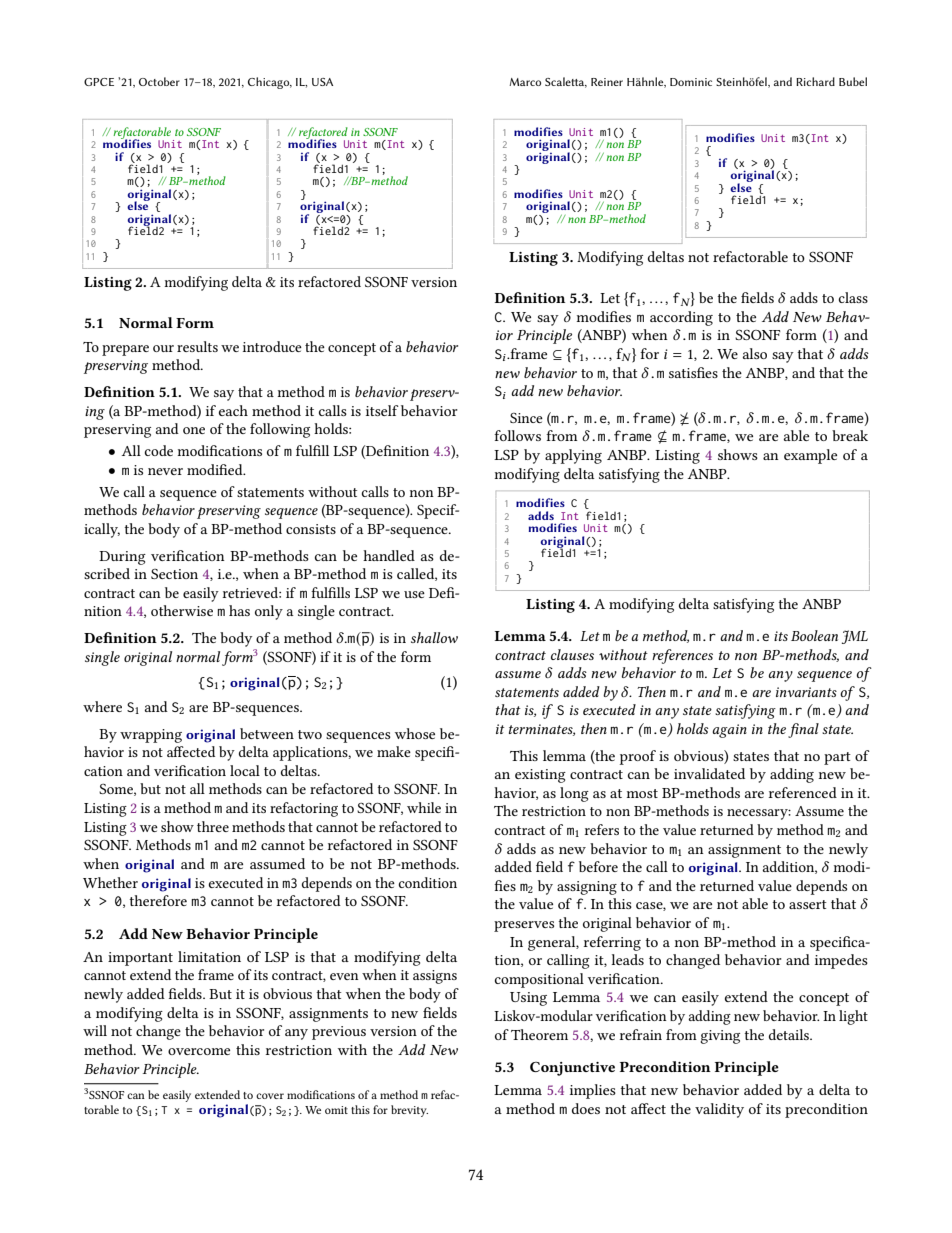 The image size is (952, 1233). I want to click on also, so click(755, 353).
